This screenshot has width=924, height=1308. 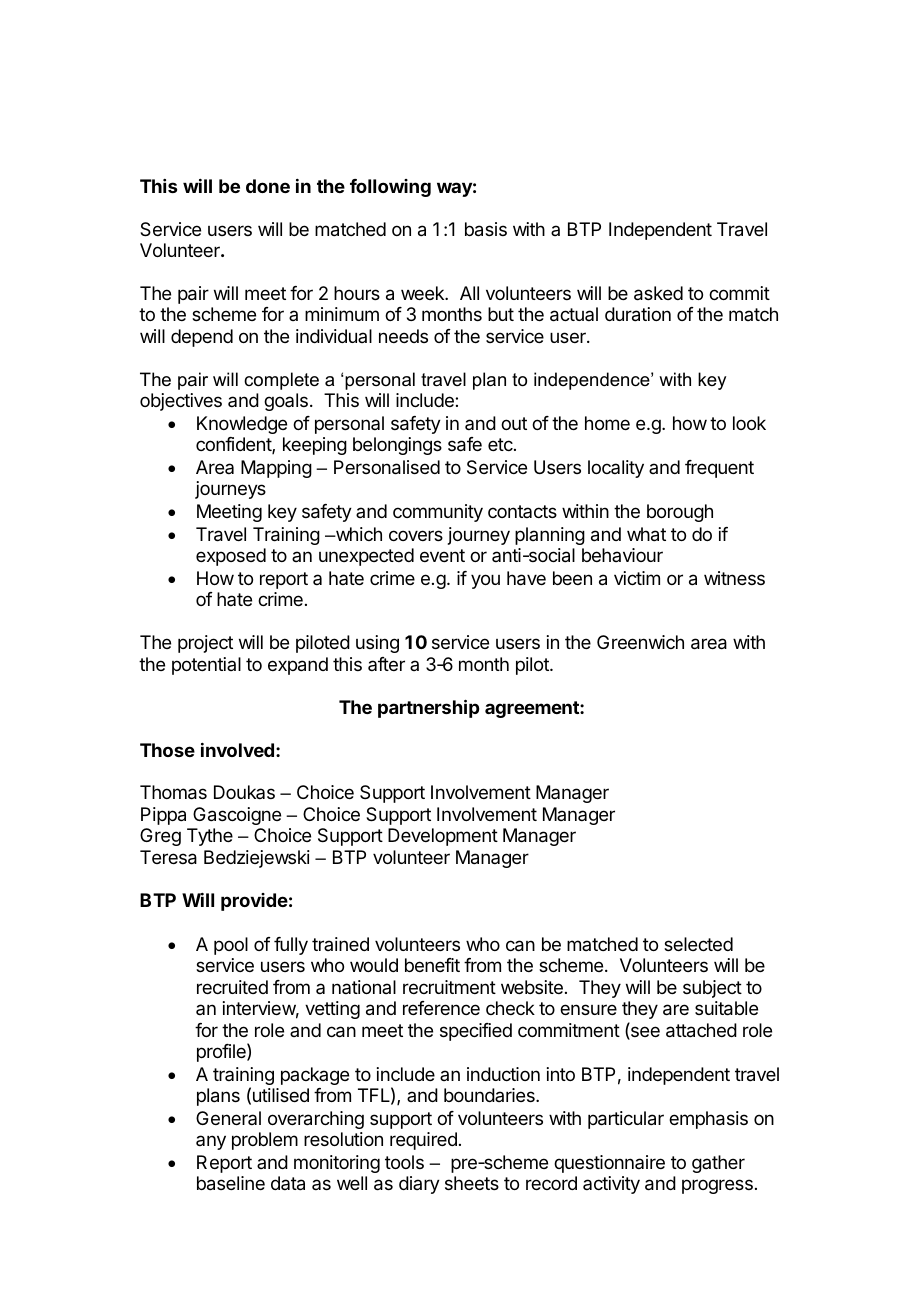 What do you see at coordinates (680, 513) in the screenshot?
I see `borough` at bounding box center [680, 513].
